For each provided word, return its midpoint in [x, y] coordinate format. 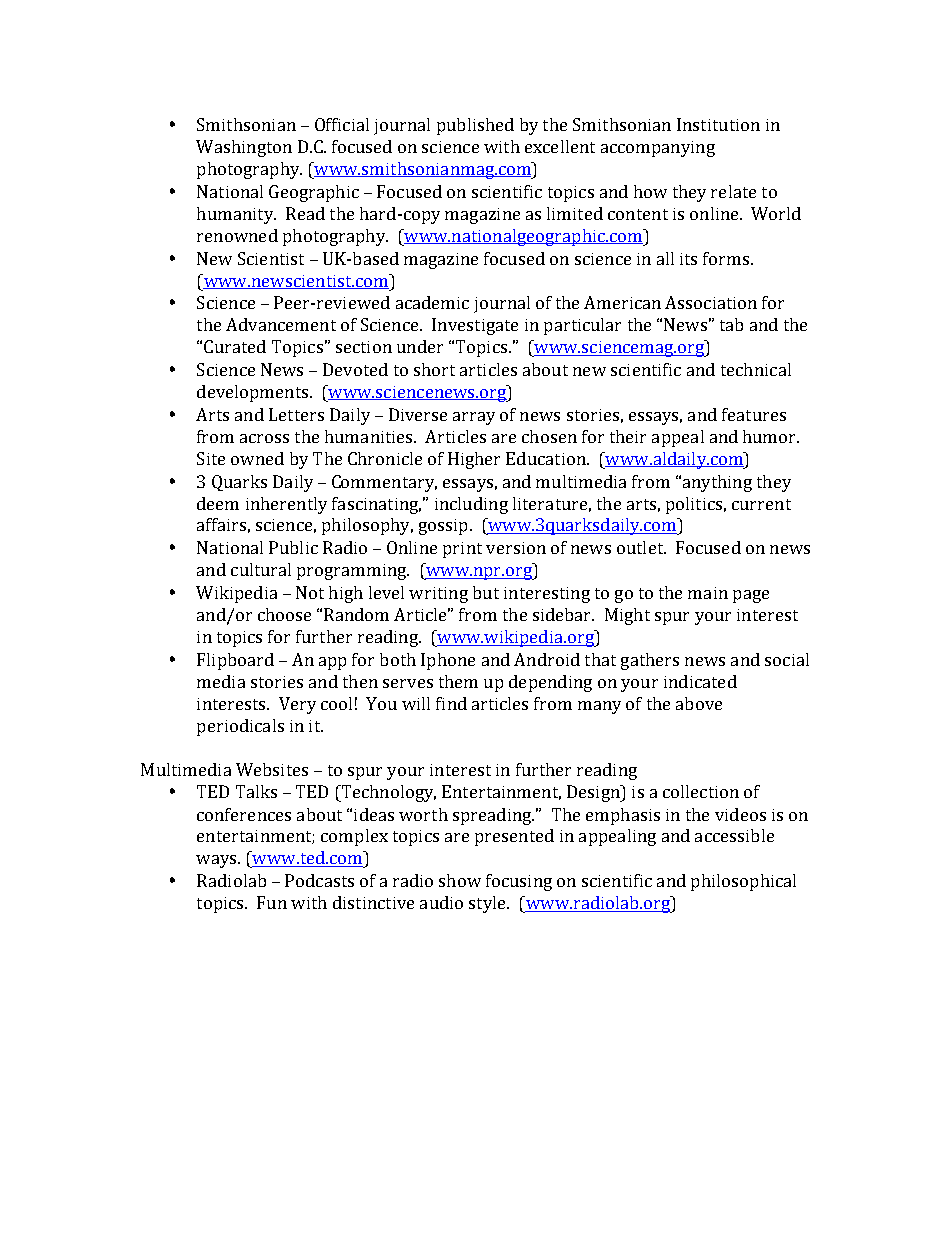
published [475, 126]
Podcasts [319, 880]
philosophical [743, 882]
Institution [718, 124]
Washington [244, 148]
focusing [519, 882]
